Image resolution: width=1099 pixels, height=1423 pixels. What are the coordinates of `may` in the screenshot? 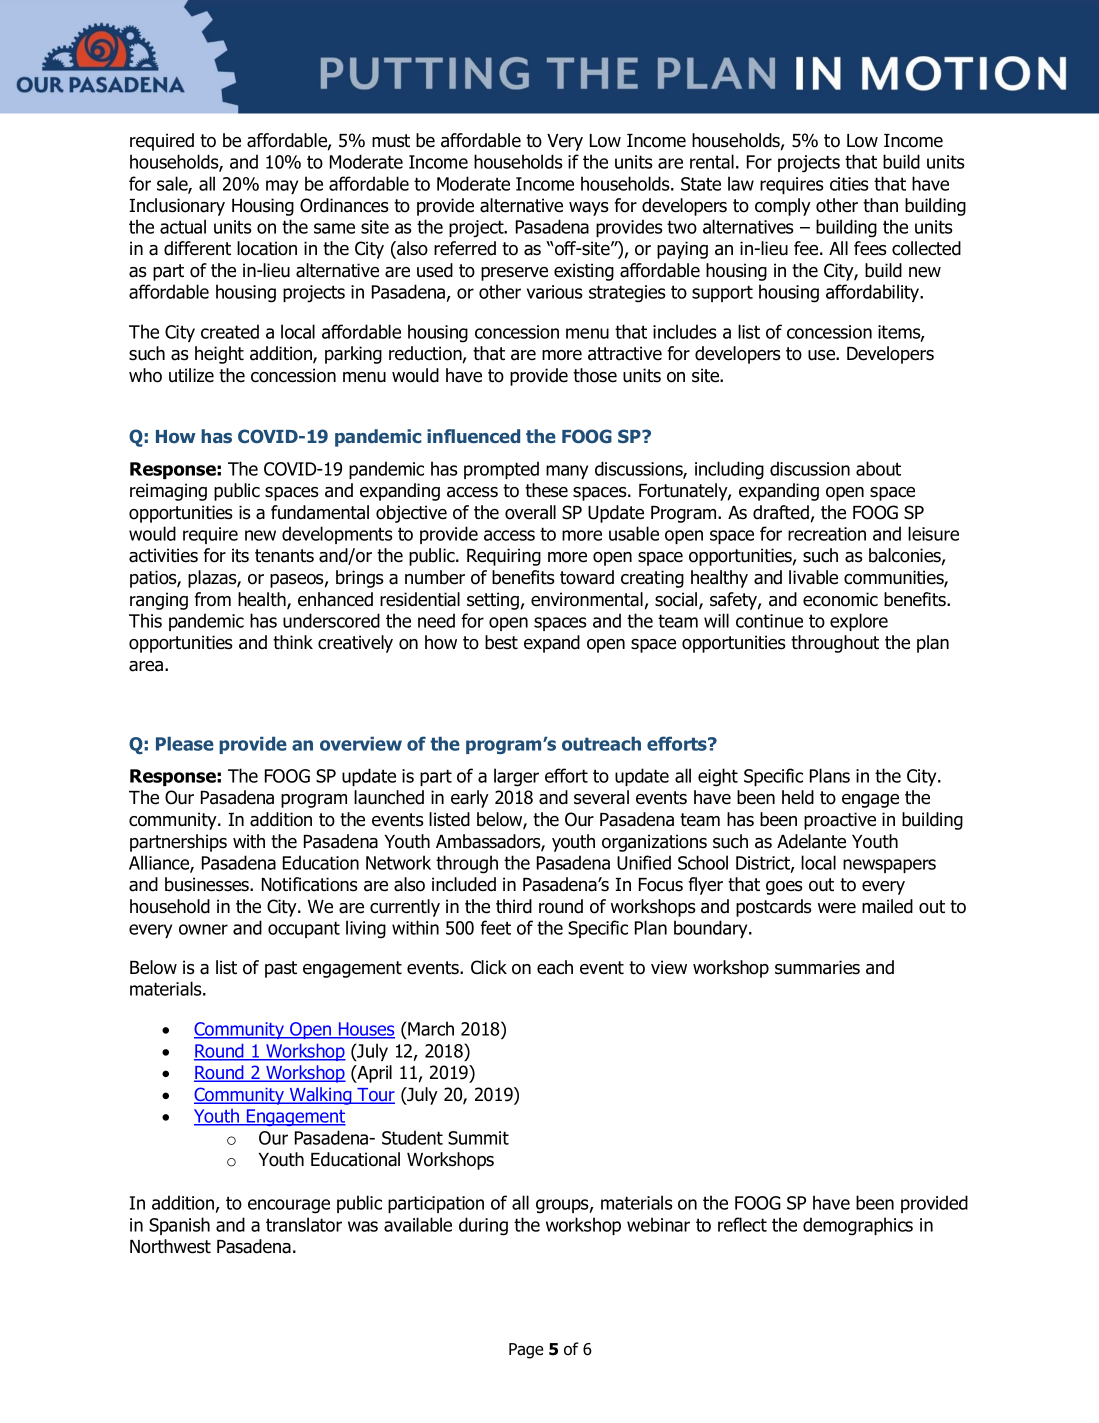 It's located at (282, 187).
